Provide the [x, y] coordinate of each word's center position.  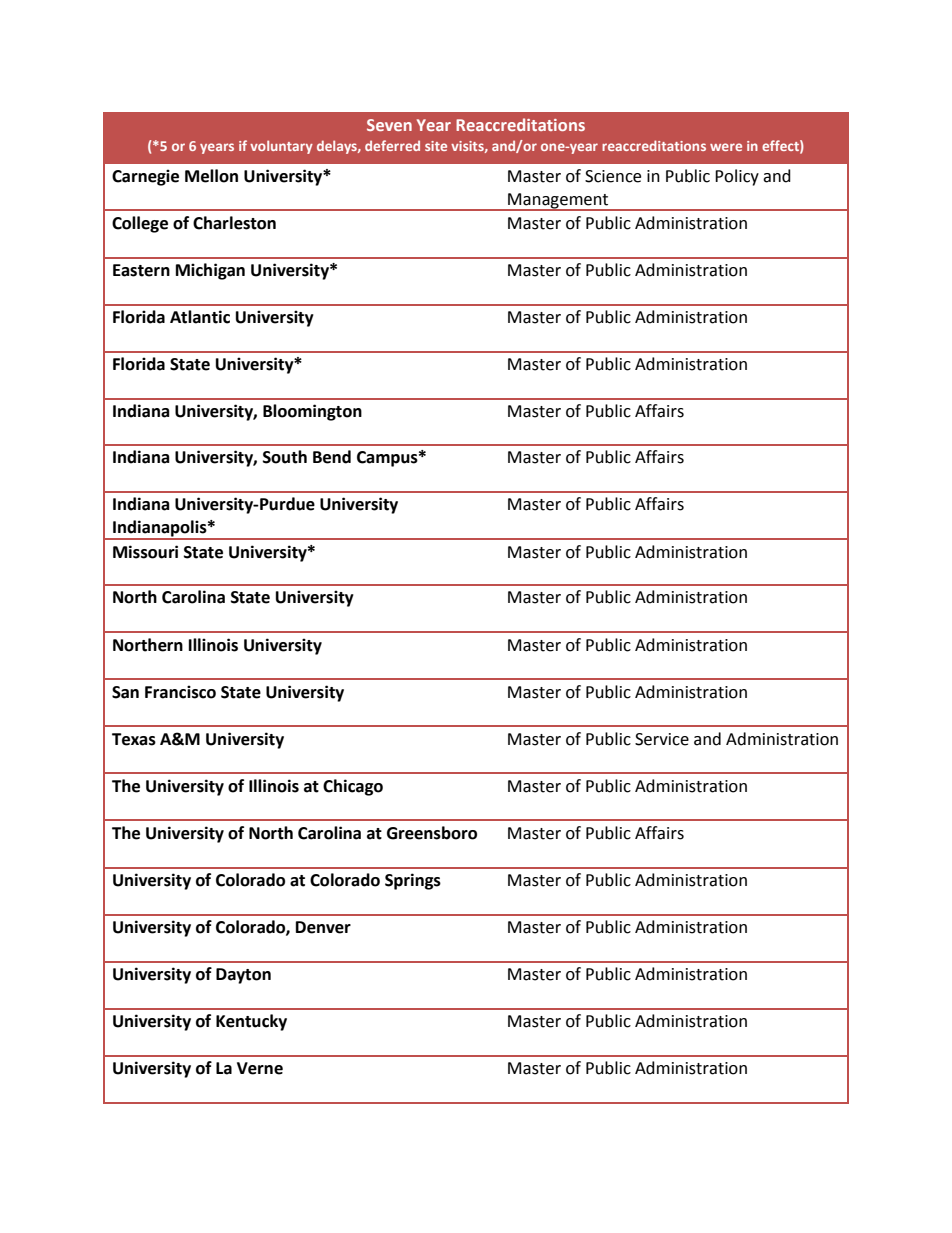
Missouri [145, 552]
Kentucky [251, 1022]
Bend [332, 457]
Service [662, 739]
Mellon [211, 176]
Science [613, 176]
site [436, 146]
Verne [260, 1068]
